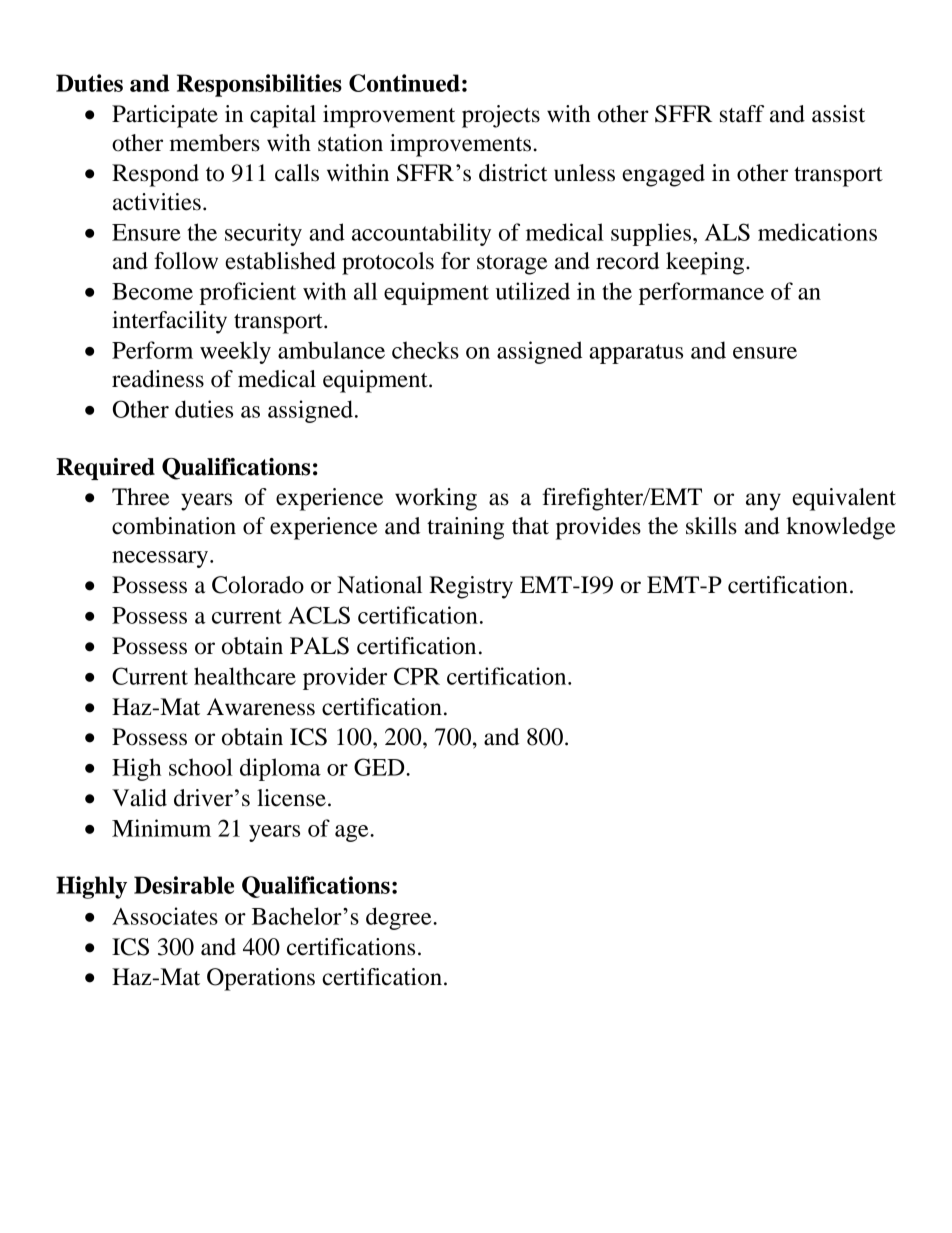 The image size is (952, 1233). I want to click on checks, so click(425, 350).
